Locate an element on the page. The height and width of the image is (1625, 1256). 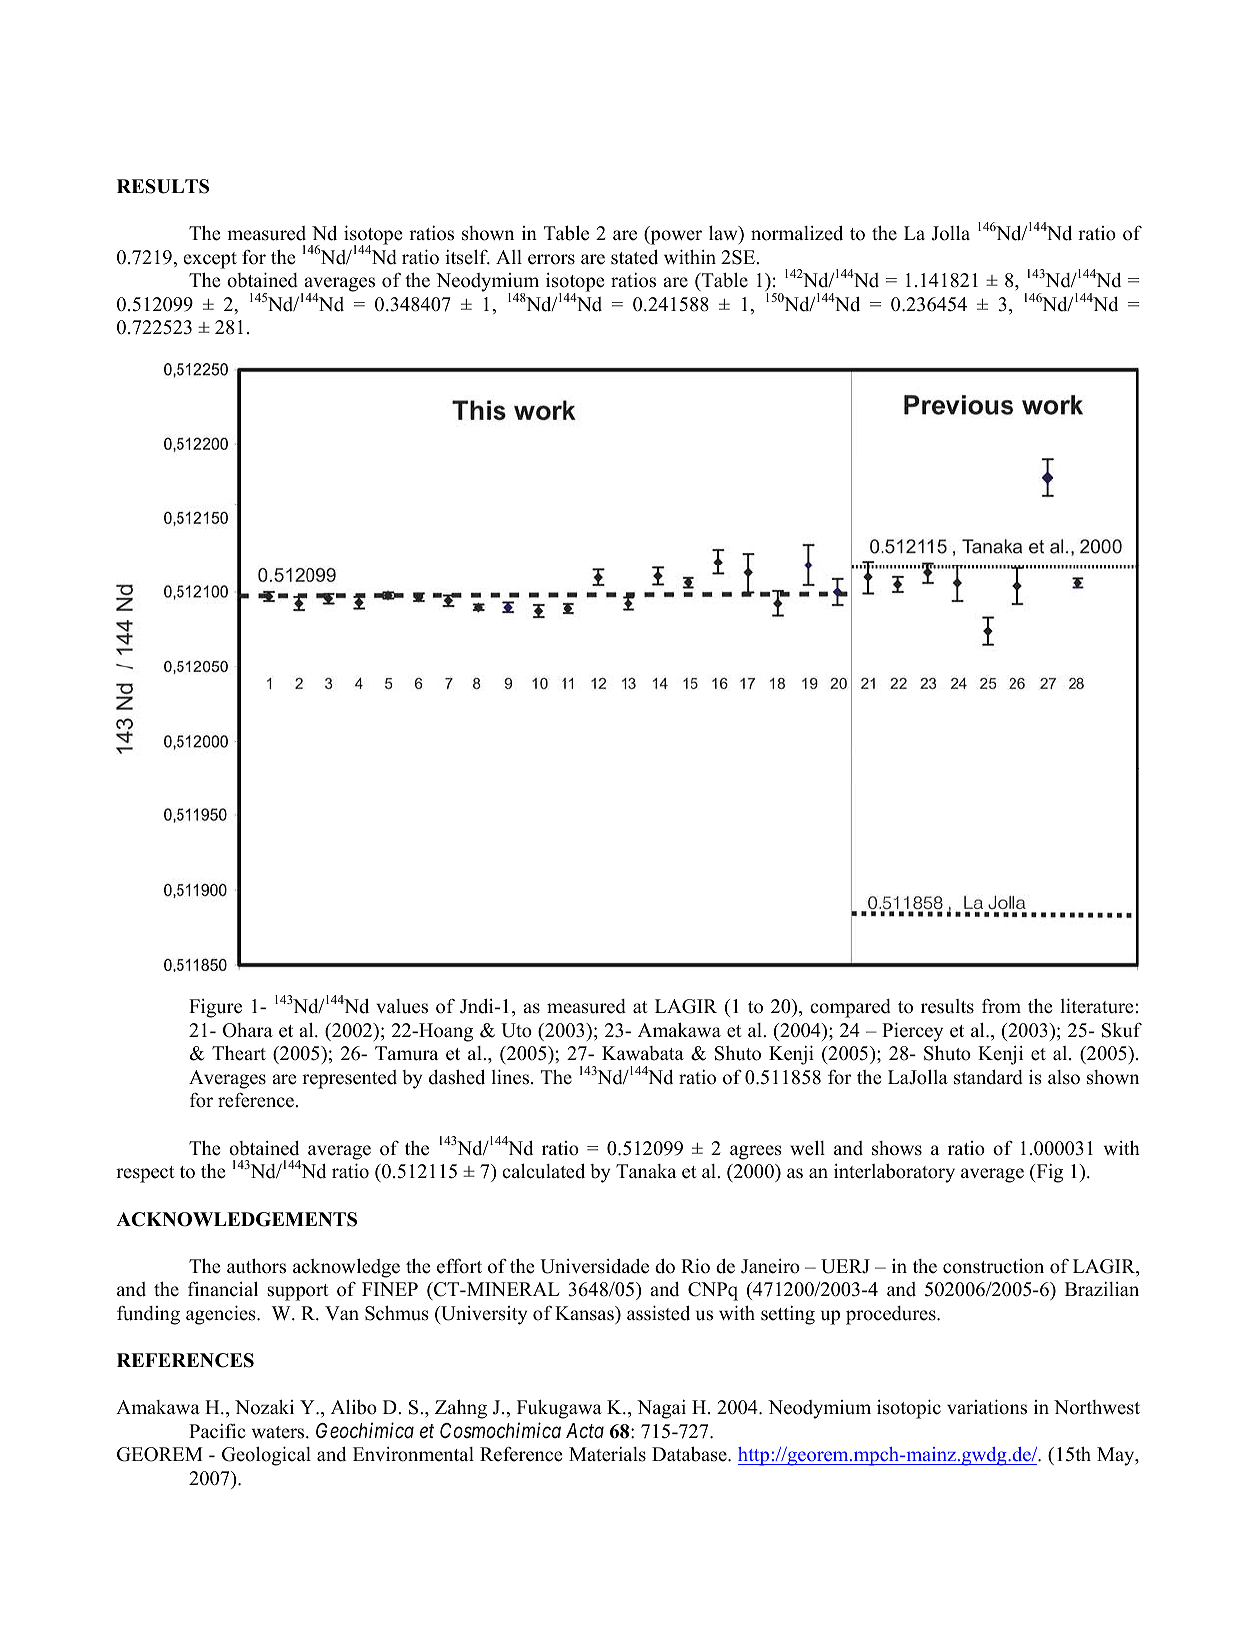
except is located at coordinates (210, 260).
